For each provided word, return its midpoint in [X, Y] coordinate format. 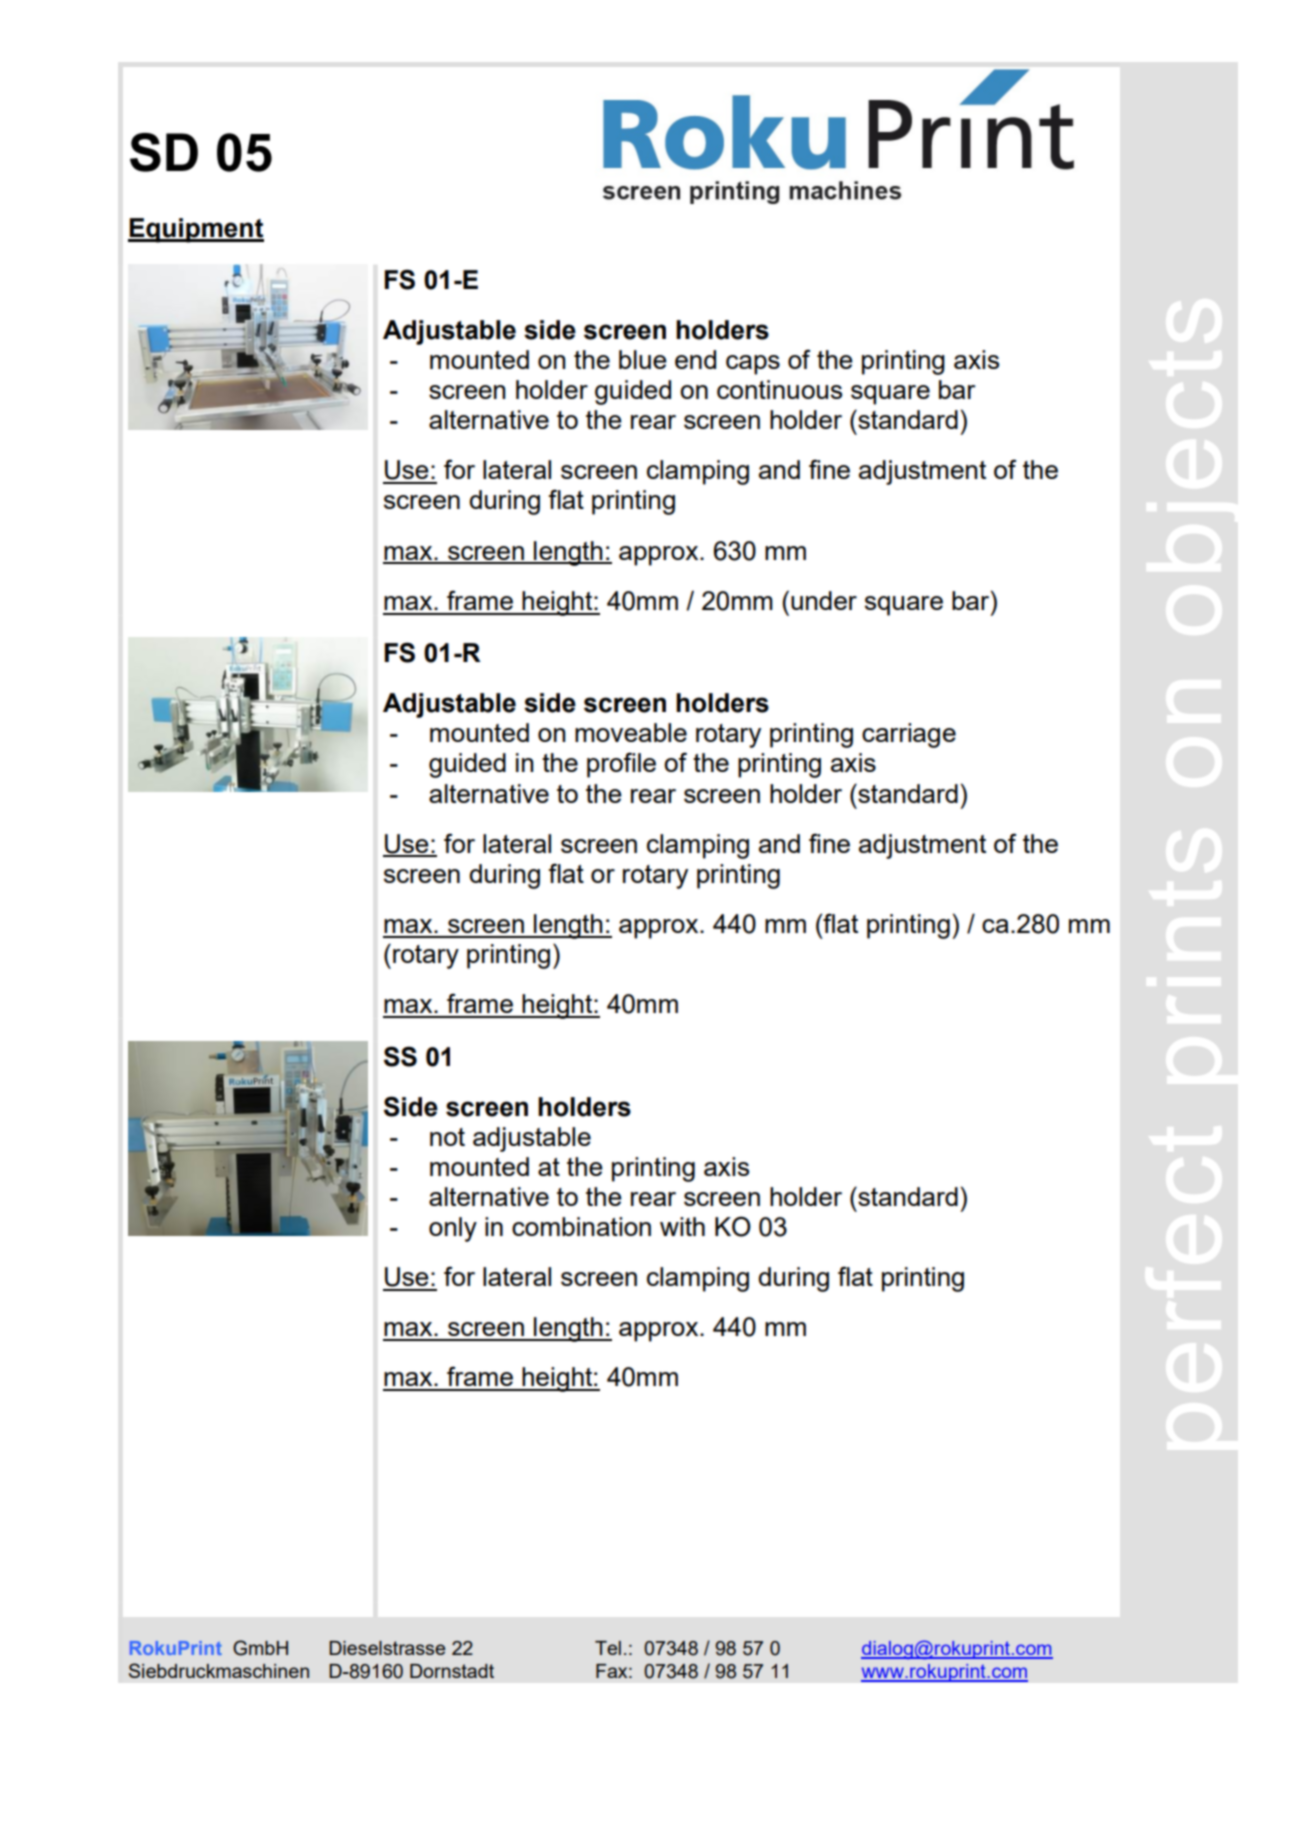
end [695, 359]
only [453, 1229]
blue [643, 359]
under [824, 600]
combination [581, 1226]
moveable [631, 732]
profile [621, 765]
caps [753, 365]
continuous [779, 389]
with [682, 1226]
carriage [909, 735]
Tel [608, 1648]
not [447, 1137]
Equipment [196, 230]
